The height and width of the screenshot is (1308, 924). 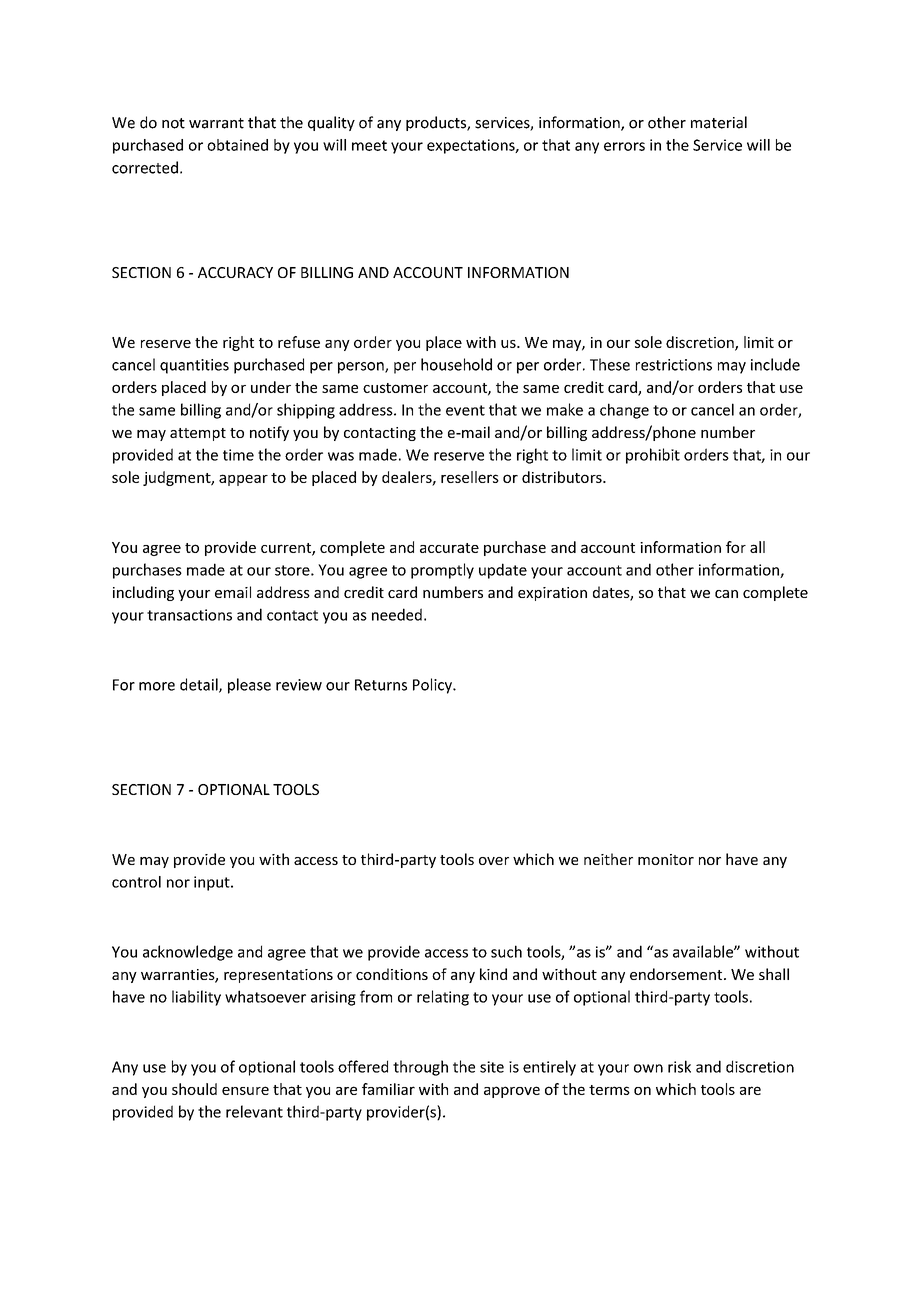 I want to click on risk, so click(x=679, y=1066).
